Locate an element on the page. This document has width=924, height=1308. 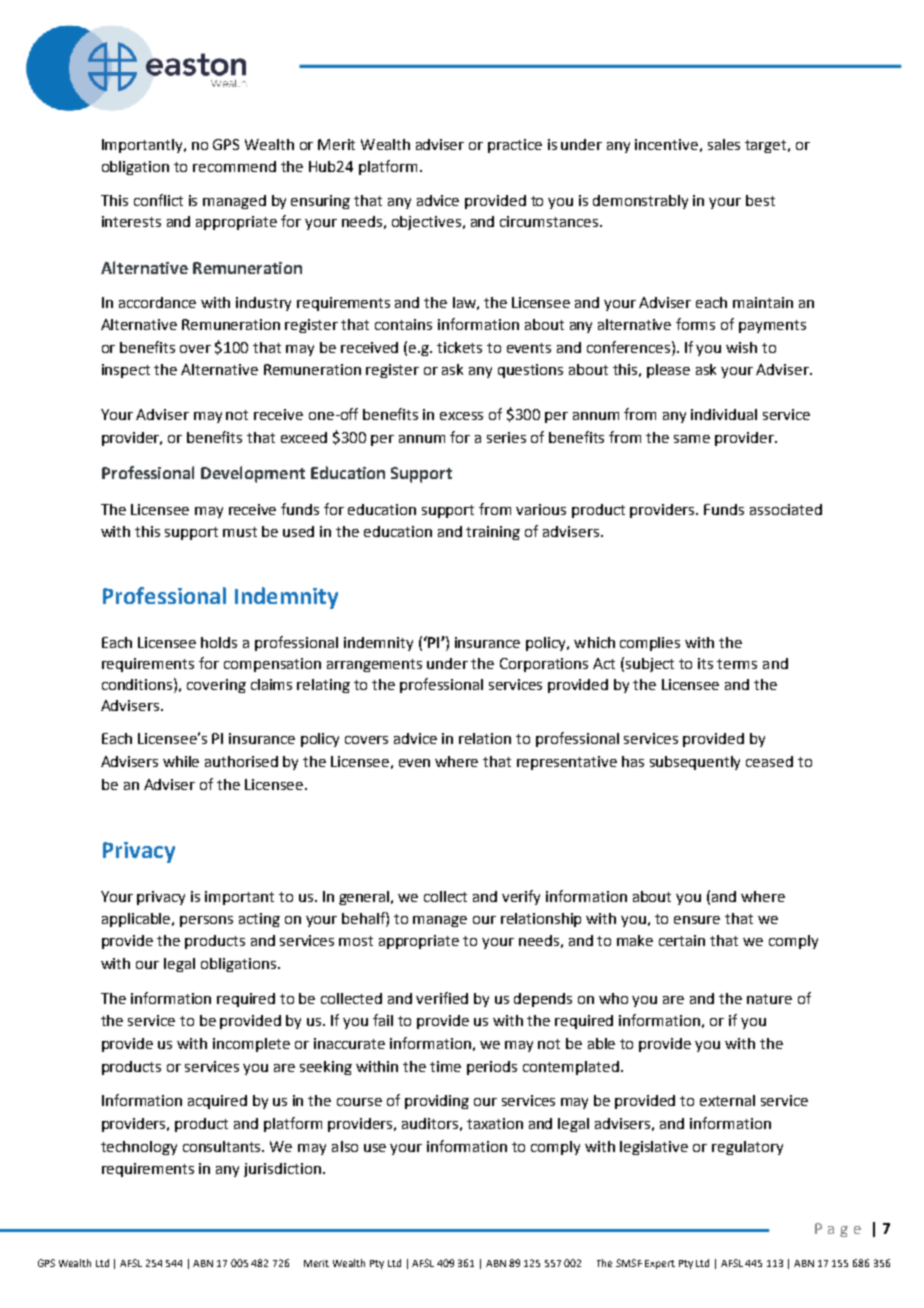
taxation is located at coordinates (495, 1123).
